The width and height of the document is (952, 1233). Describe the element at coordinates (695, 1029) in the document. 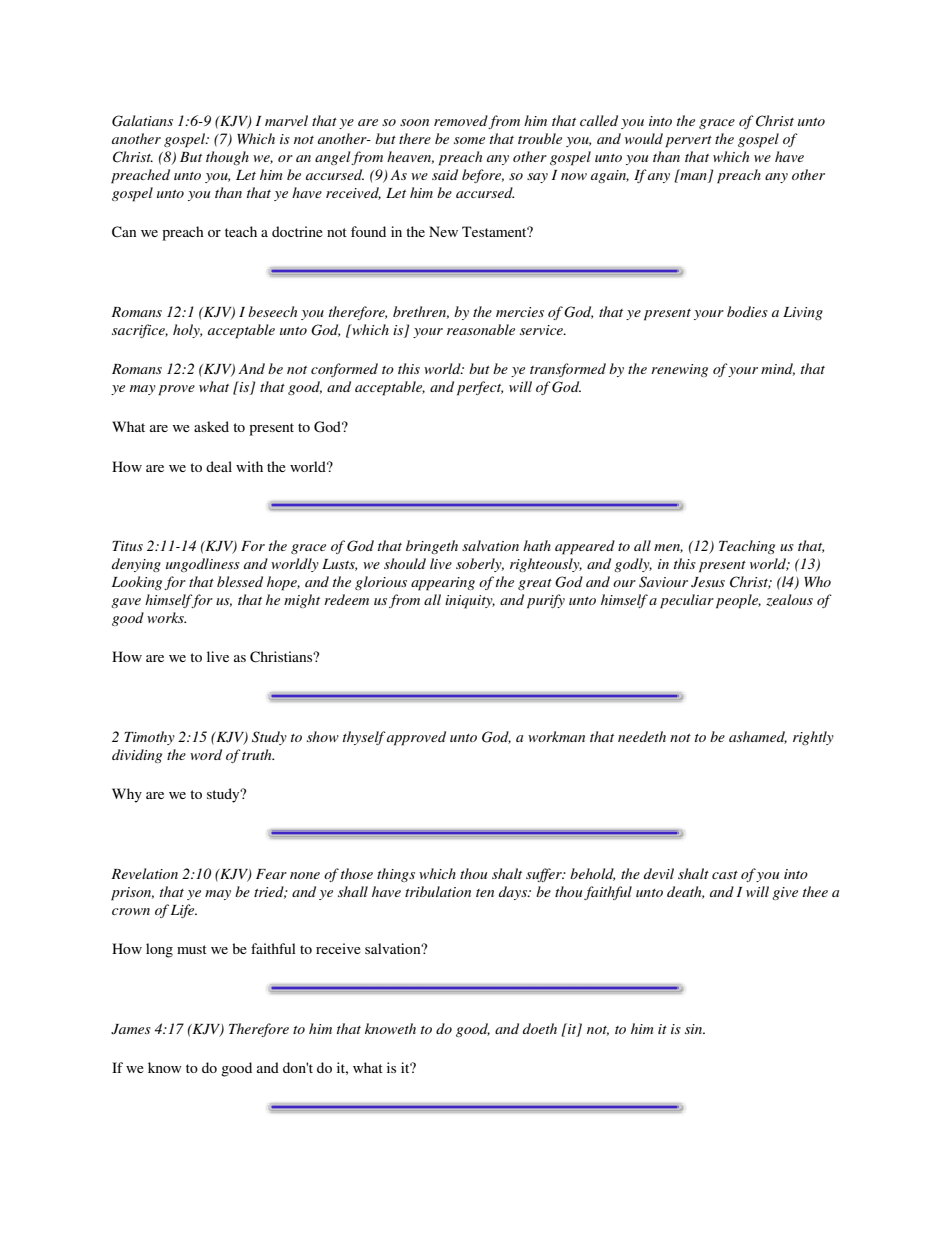

I see `sin` at that location.
